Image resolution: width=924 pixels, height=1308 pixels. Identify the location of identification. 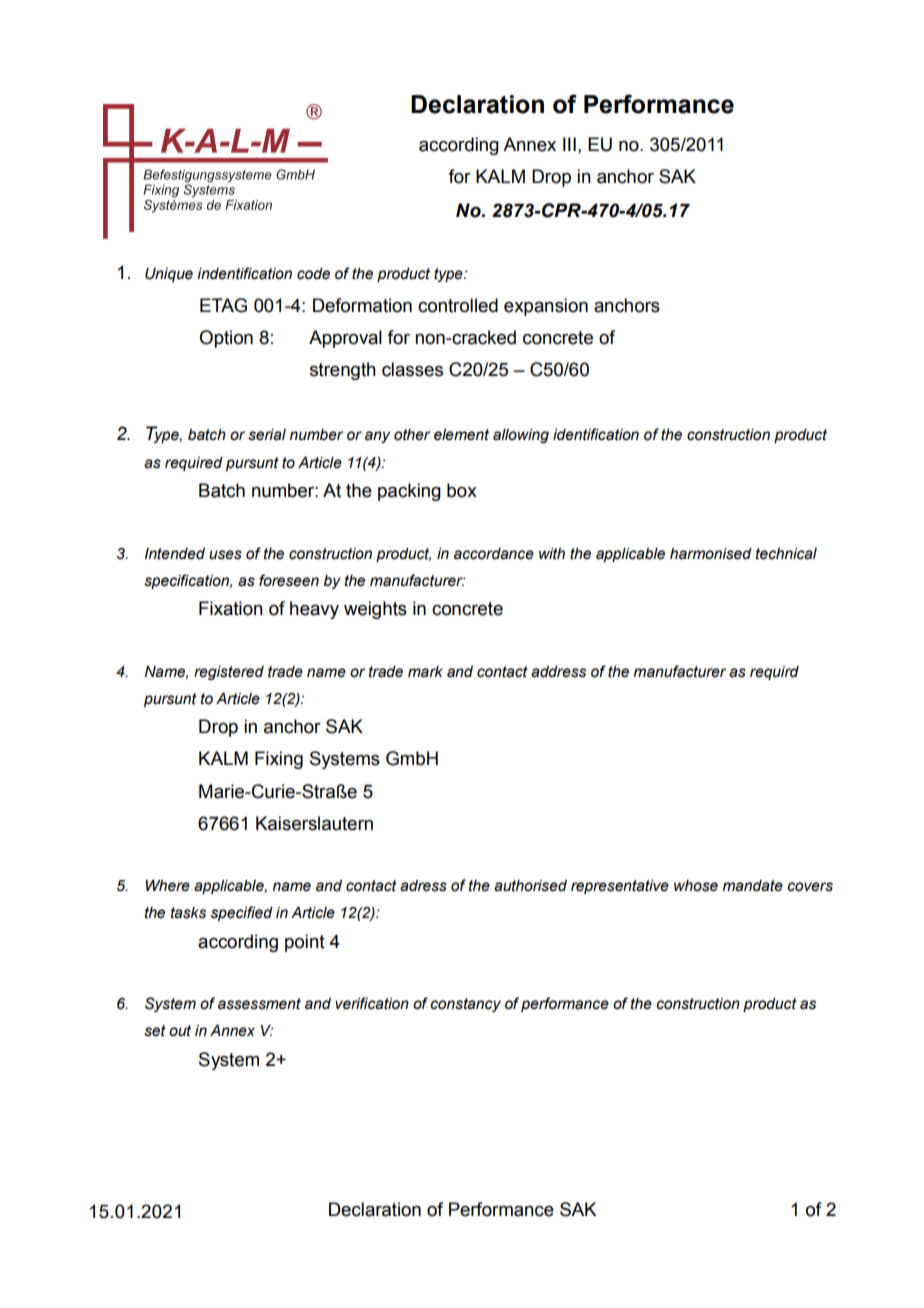
(596, 434).
